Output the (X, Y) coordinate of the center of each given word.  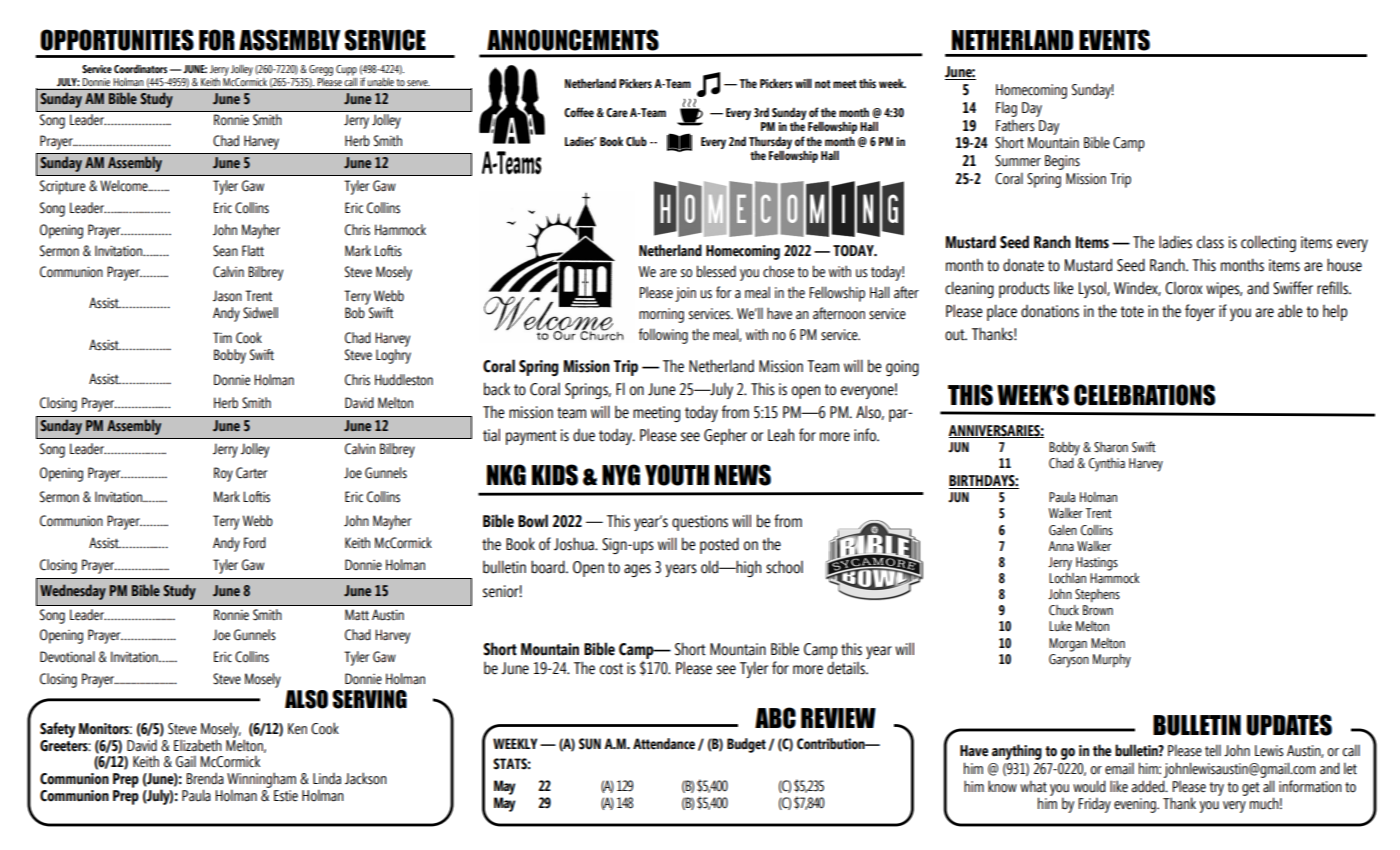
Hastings (1097, 564)
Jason (227, 296)
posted (719, 545)
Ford (255, 543)
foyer (1200, 312)
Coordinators (140, 68)
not (823, 84)
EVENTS (1114, 40)
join (685, 294)
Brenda (205, 778)
